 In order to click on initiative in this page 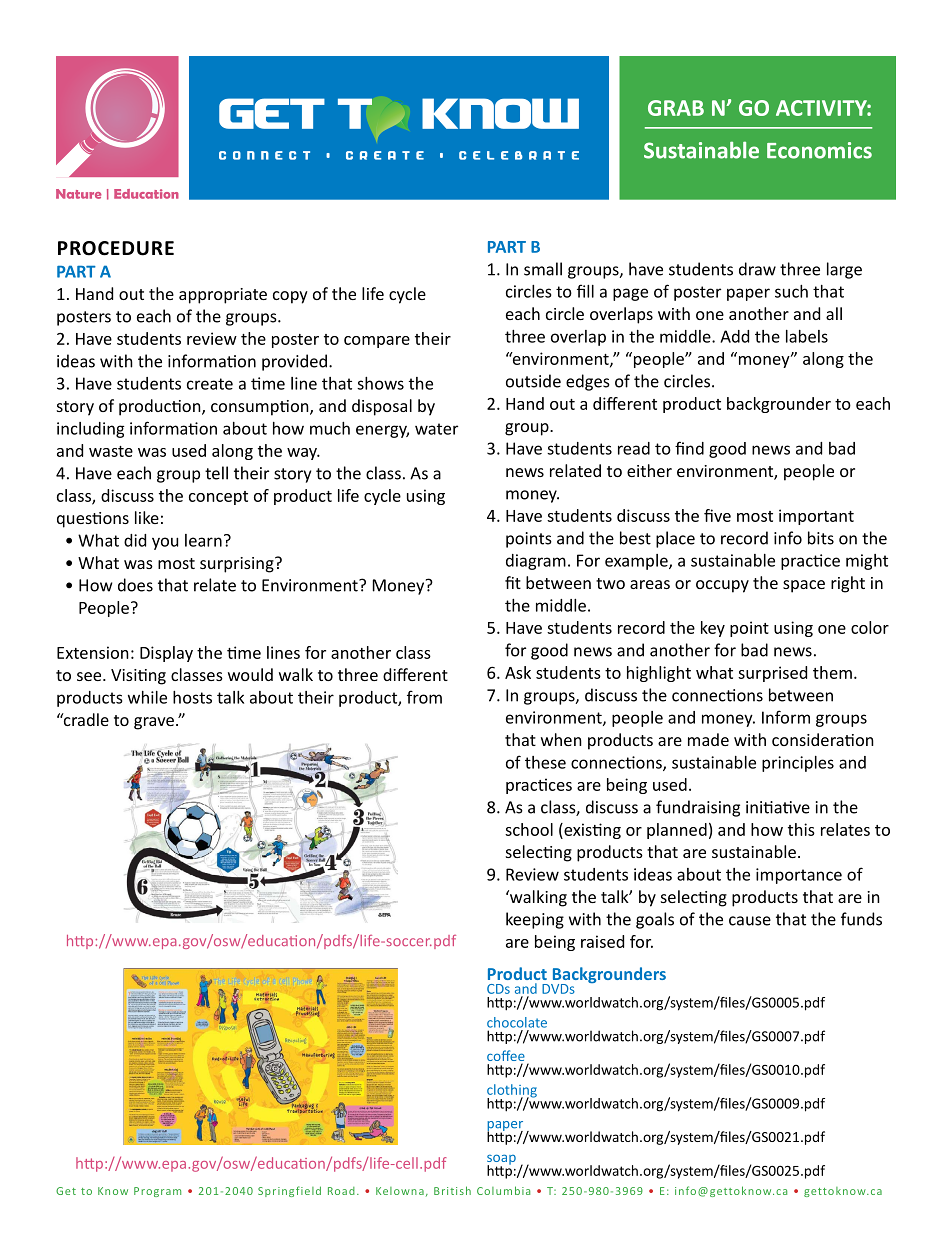, I will do `click(778, 807)`.
